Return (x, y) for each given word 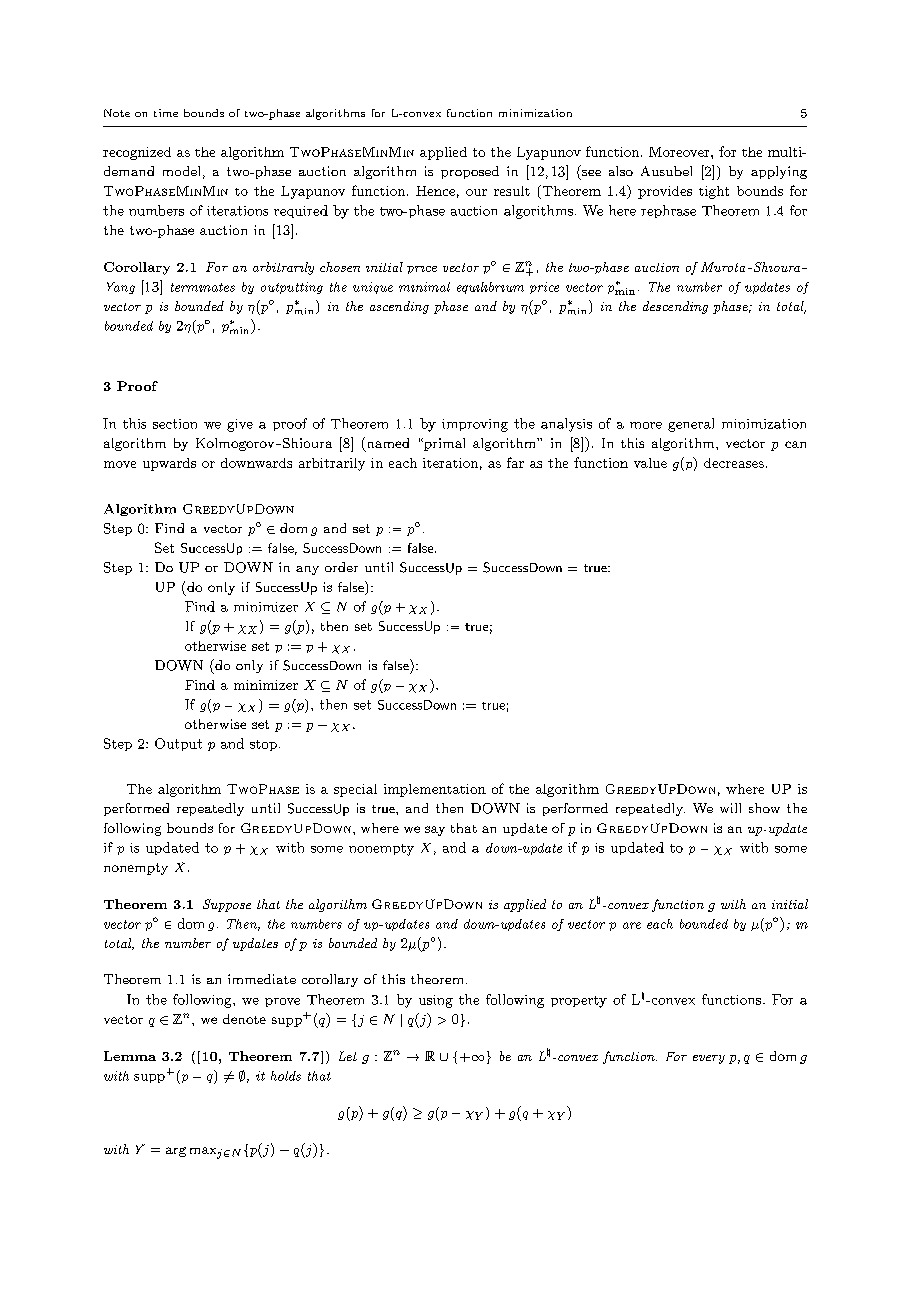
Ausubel (666, 171)
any (307, 570)
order (341, 567)
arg (176, 1152)
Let (348, 1056)
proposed (470, 172)
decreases (734, 463)
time (166, 113)
